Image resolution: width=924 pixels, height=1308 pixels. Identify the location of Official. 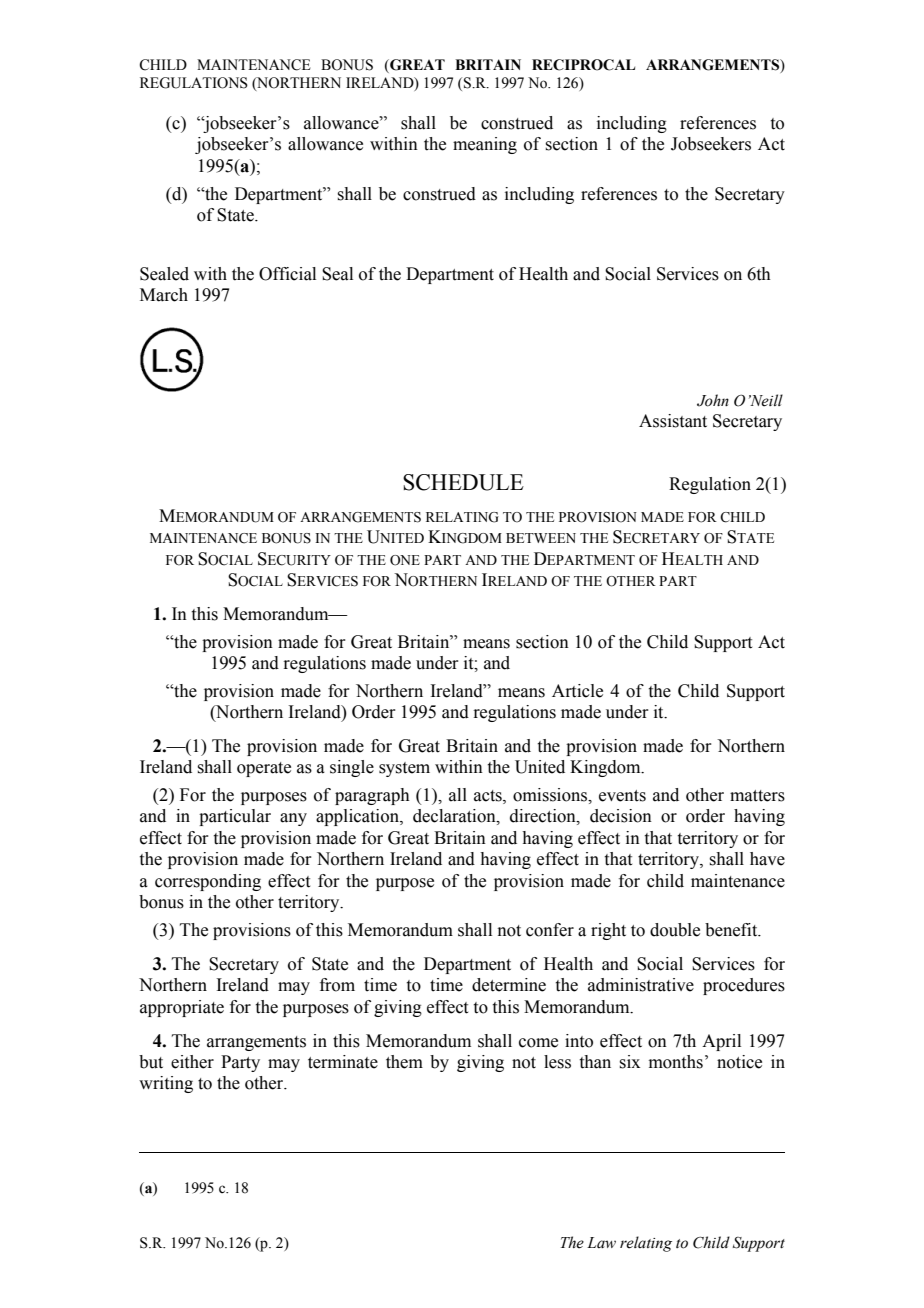
(287, 274).
